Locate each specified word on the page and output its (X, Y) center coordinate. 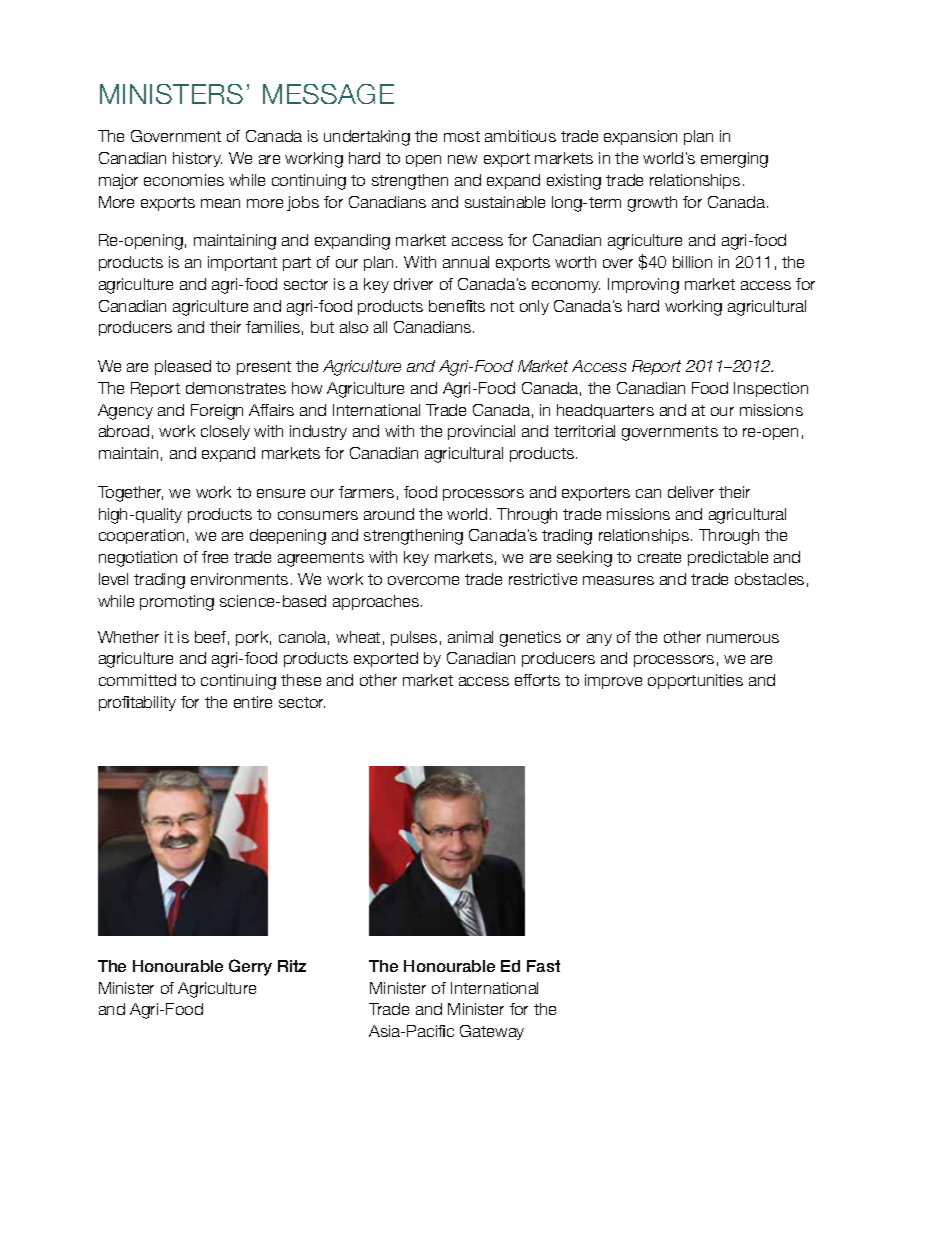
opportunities (695, 681)
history (197, 159)
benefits (457, 306)
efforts (537, 680)
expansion (640, 137)
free (215, 557)
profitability (137, 703)
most (462, 136)
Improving (643, 286)
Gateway (492, 1032)
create (659, 557)
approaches (377, 602)
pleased (183, 367)
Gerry (250, 967)
